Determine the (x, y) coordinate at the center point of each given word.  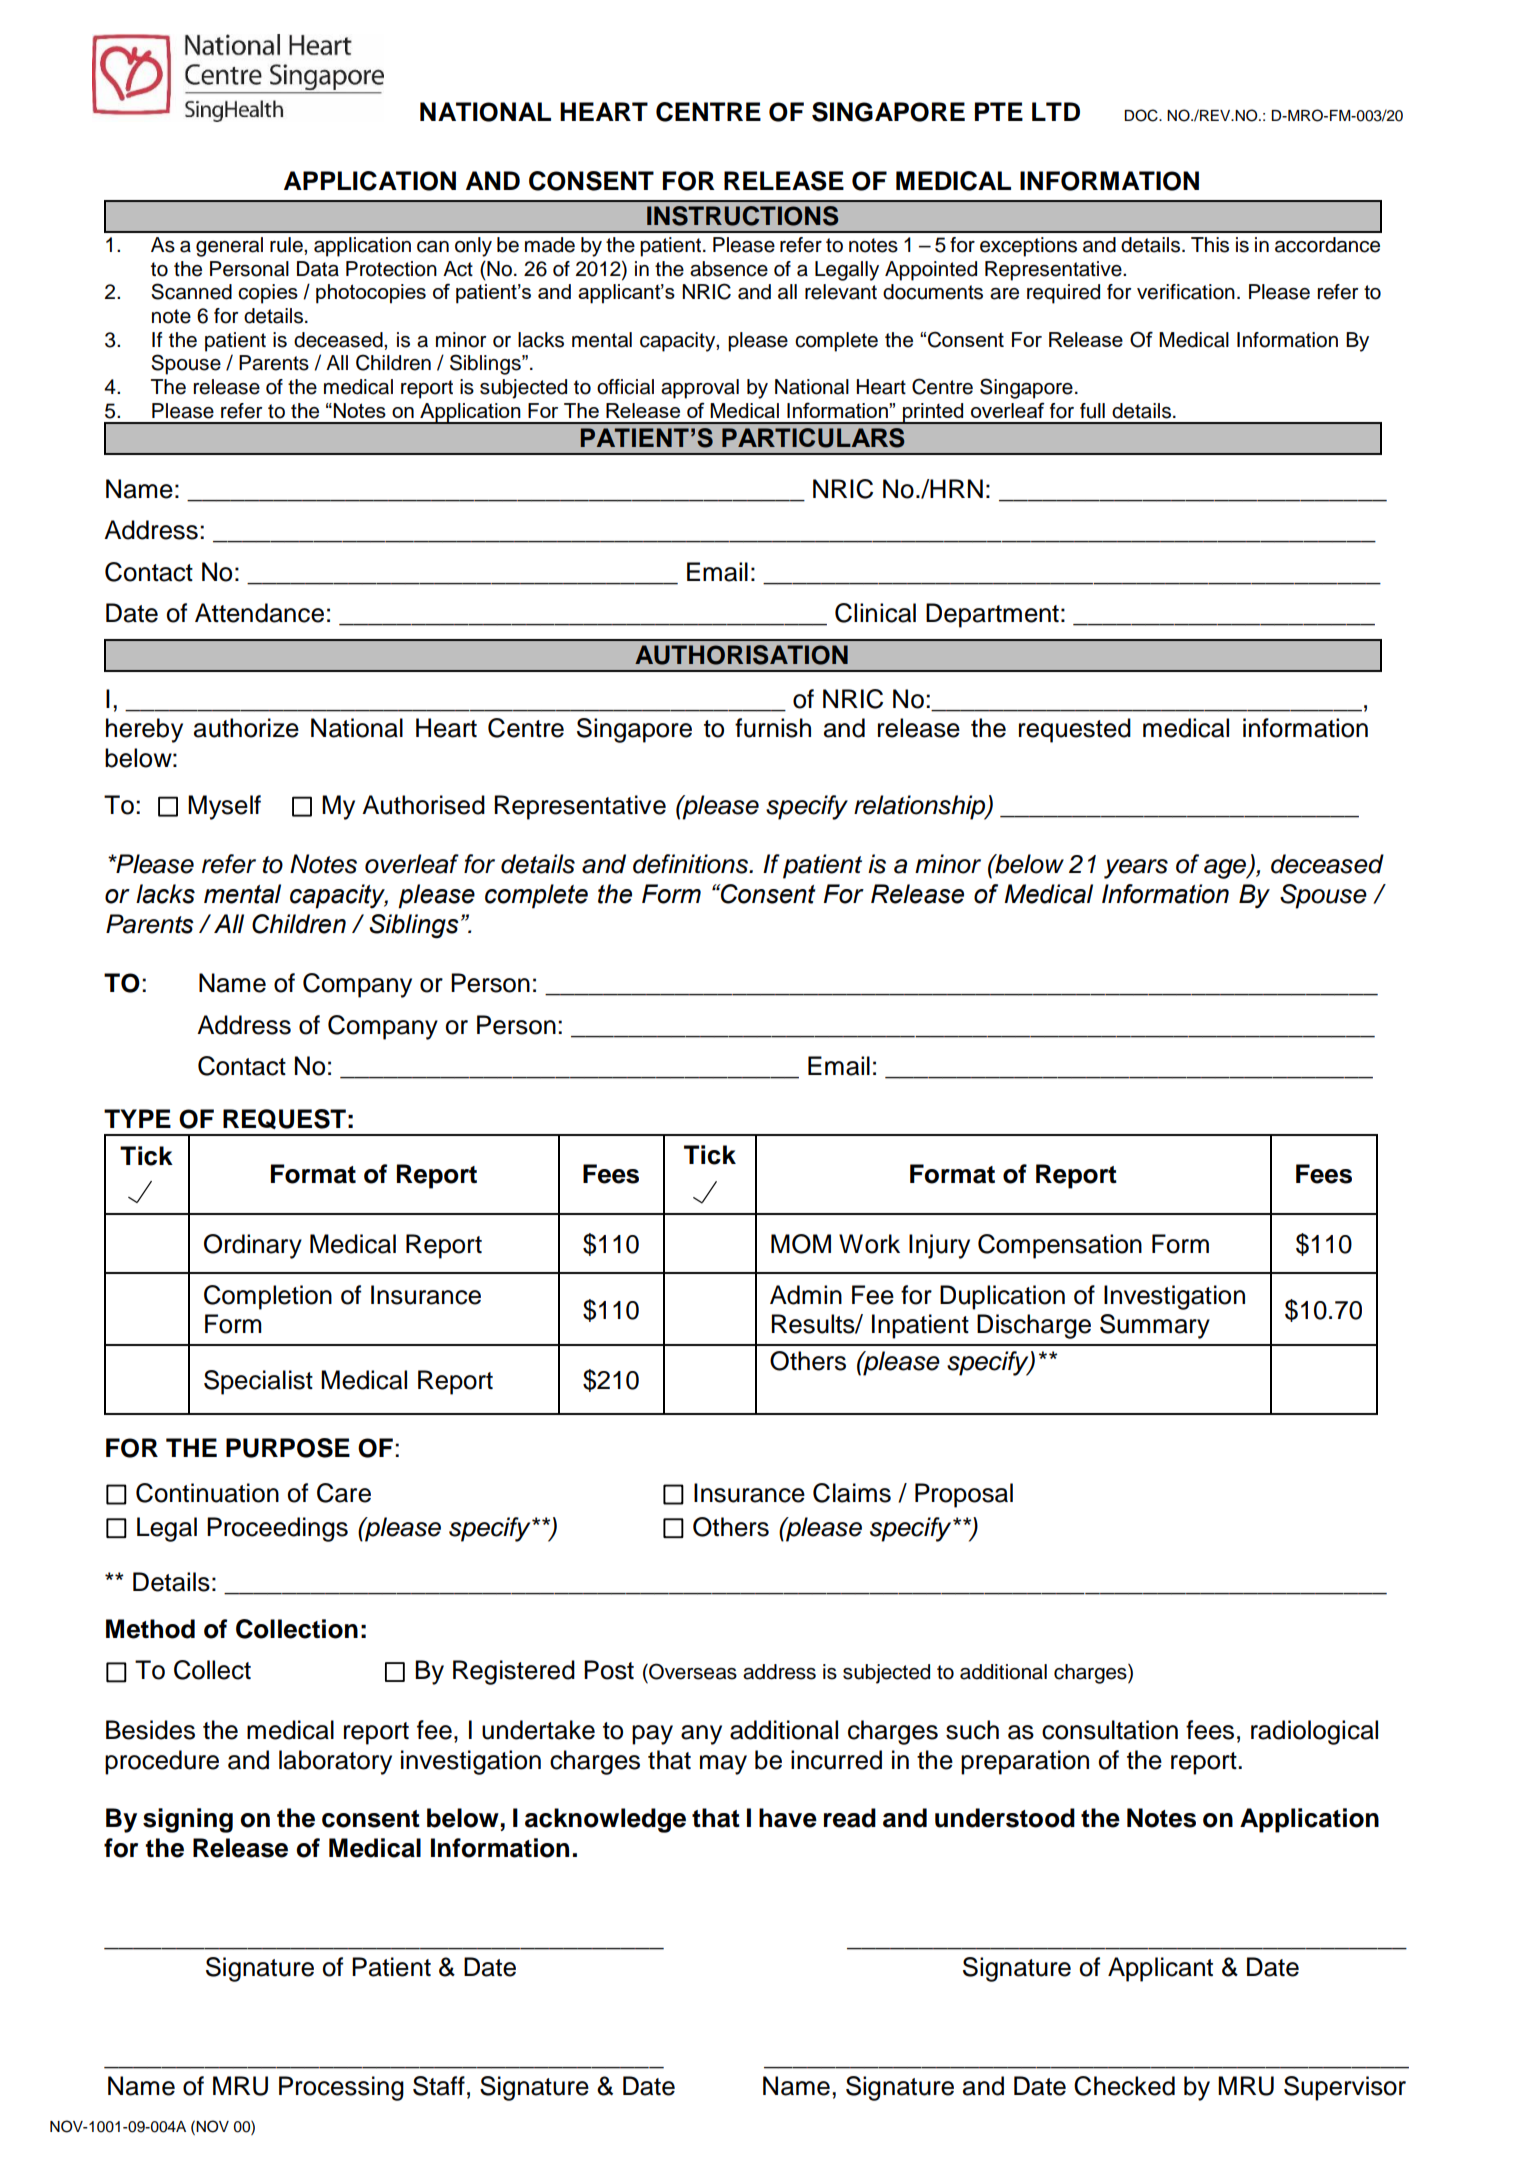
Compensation (1060, 1246)
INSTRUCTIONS (742, 216)
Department (992, 615)
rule (287, 245)
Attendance (259, 613)
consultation (1110, 1730)
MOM (801, 1244)
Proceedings (277, 1529)
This (1210, 245)
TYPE (137, 1118)
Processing (341, 2088)
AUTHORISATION (741, 655)
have (788, 1818)
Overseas (692, 1671)
